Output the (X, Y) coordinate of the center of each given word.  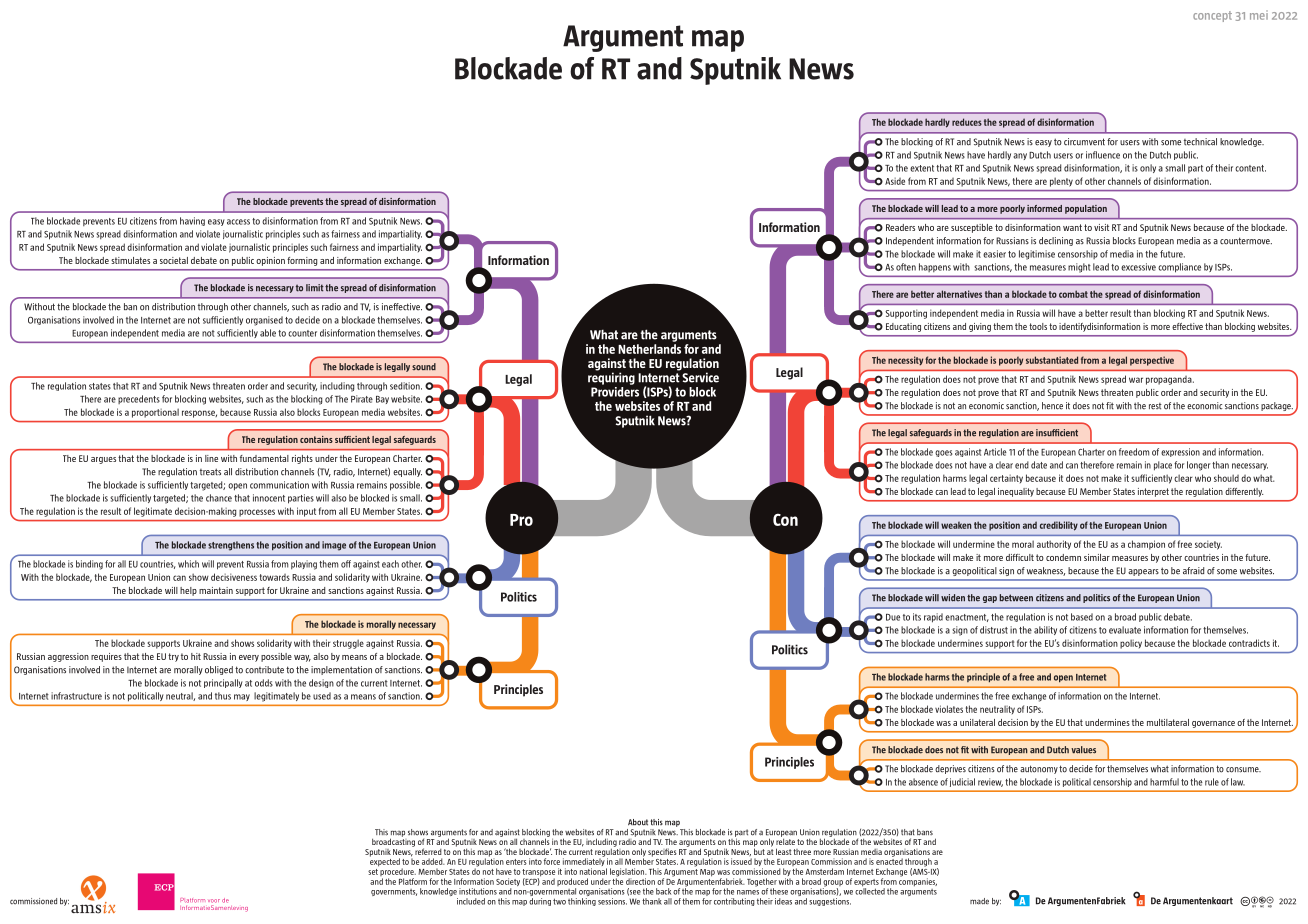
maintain (216, 590)
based (1082, 617)
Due (893, 617)
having (192, 221)
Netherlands (649, 349)
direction (640, 881)
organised (264, 321)
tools (1038, 326)
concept (1212, 16)
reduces (967, 122)
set (373, 870)
